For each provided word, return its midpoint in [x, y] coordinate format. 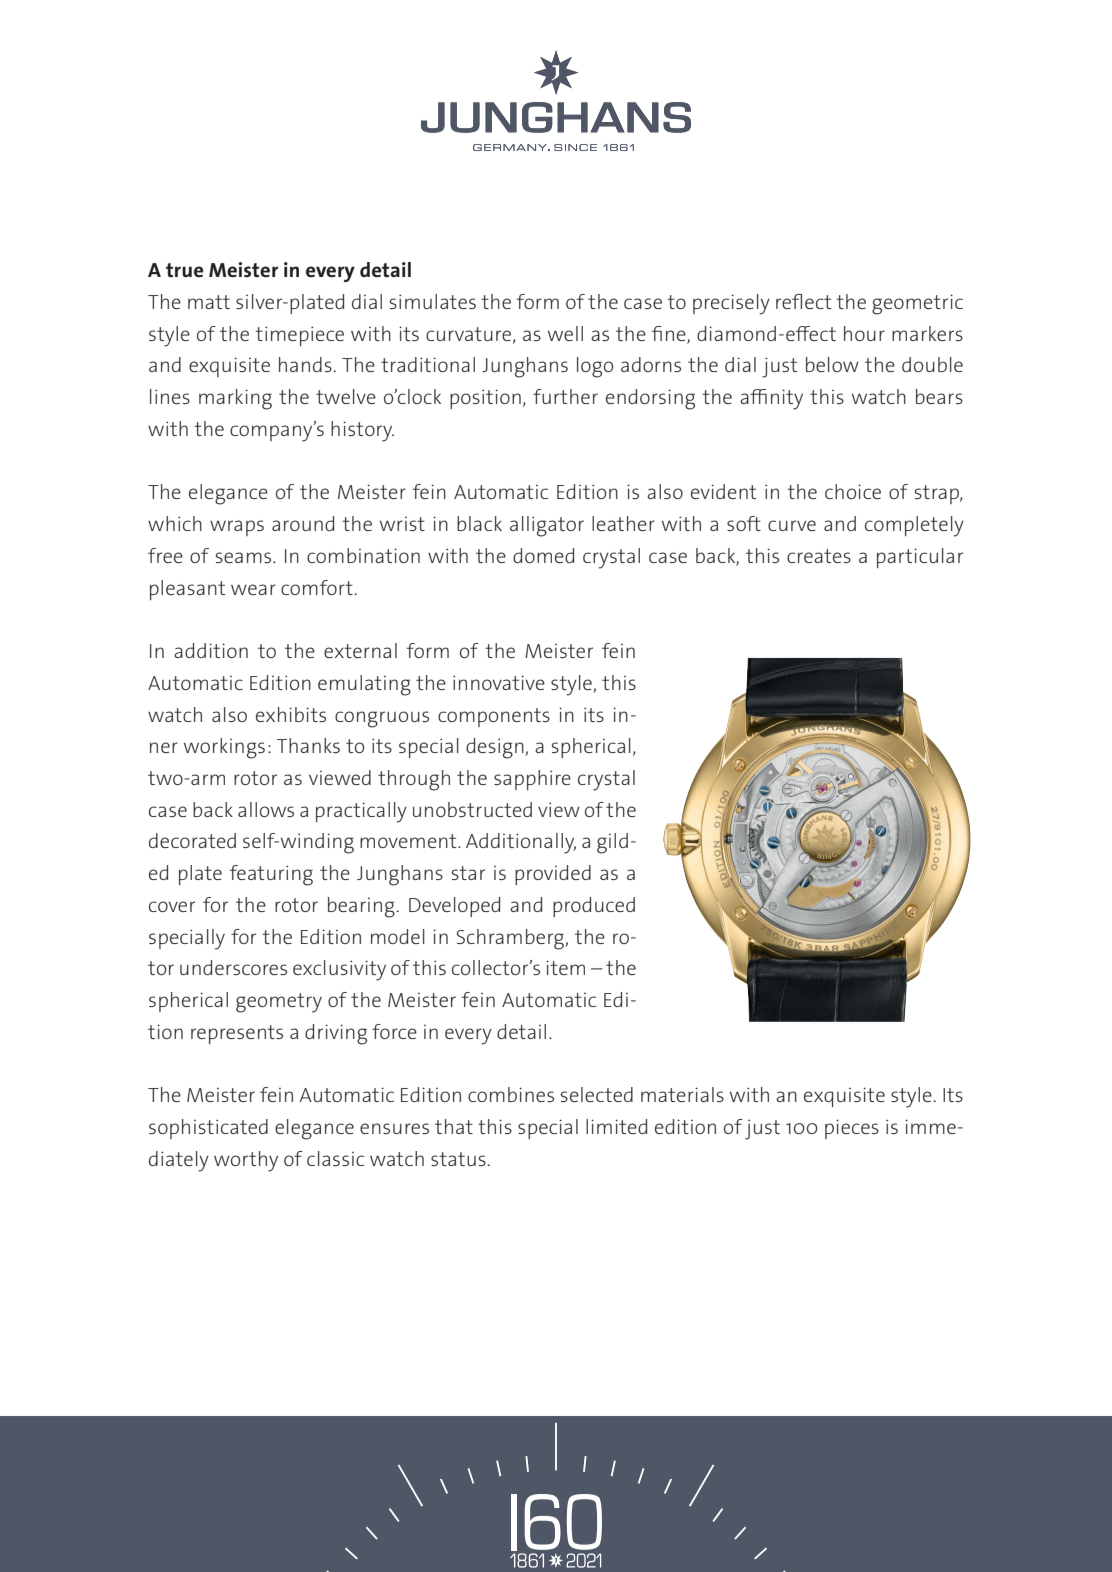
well [565, 333]
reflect [803, 301]
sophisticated [208, 1129]
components [494, 717]
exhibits [291, 714]
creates [819, 556]
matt [209, 302]
